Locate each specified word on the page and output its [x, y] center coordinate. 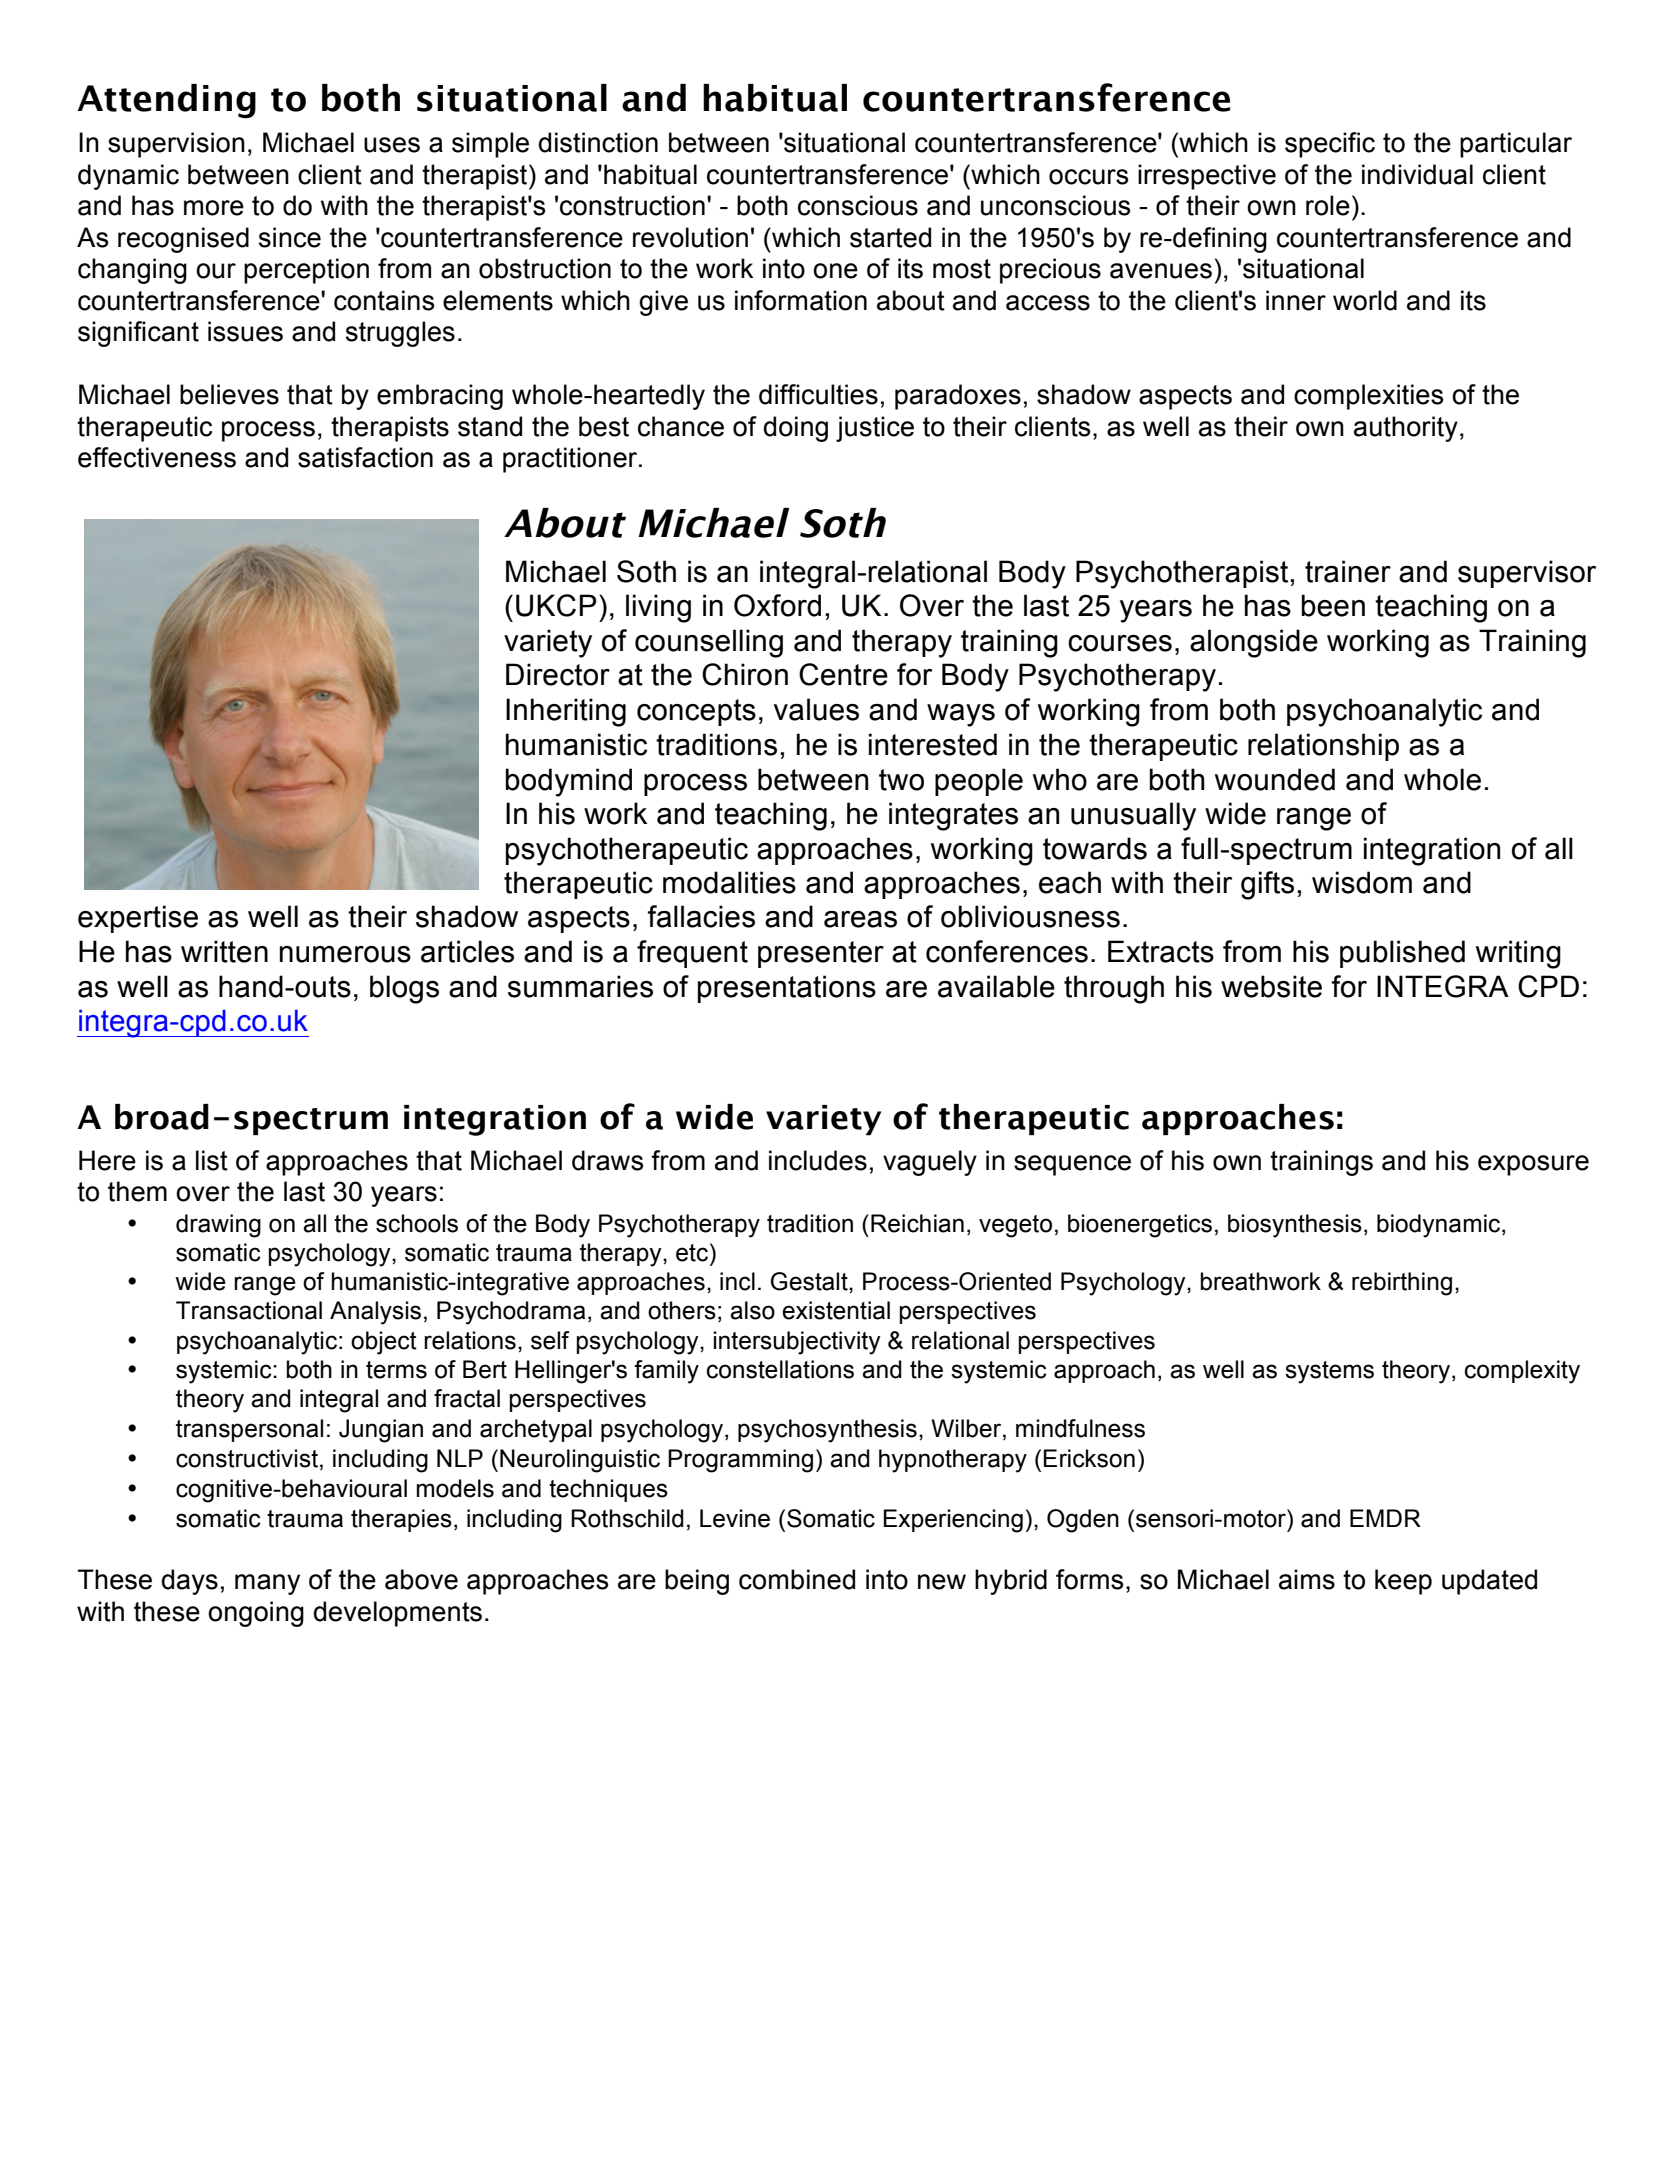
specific [1330, 145]
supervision [176, 145]
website [1271, 986]
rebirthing [1402, 1284]
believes [229, 394]
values [816, 709]
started [890, 237]
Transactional [249, 1310]
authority [1406, 429]
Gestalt [810, 1281]
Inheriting [566, 712]
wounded [1275, 779]
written [224, 951]
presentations [787, 989]
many [267, 1584]
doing [796, 429]
